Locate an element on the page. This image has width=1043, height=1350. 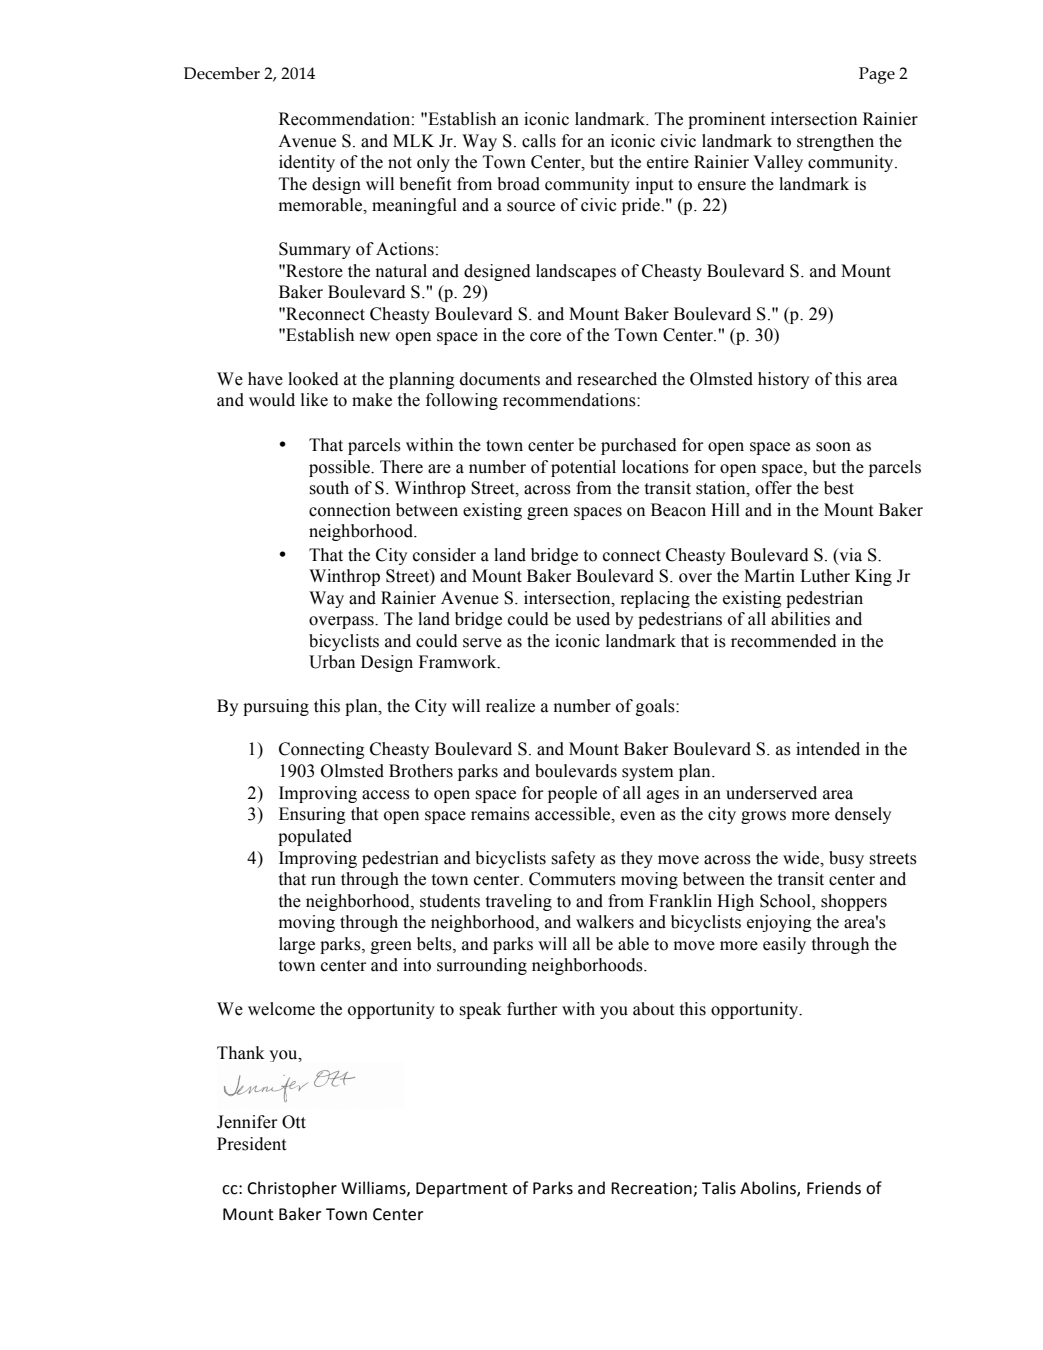
Ensuring is located at coordinates (312, 815).
